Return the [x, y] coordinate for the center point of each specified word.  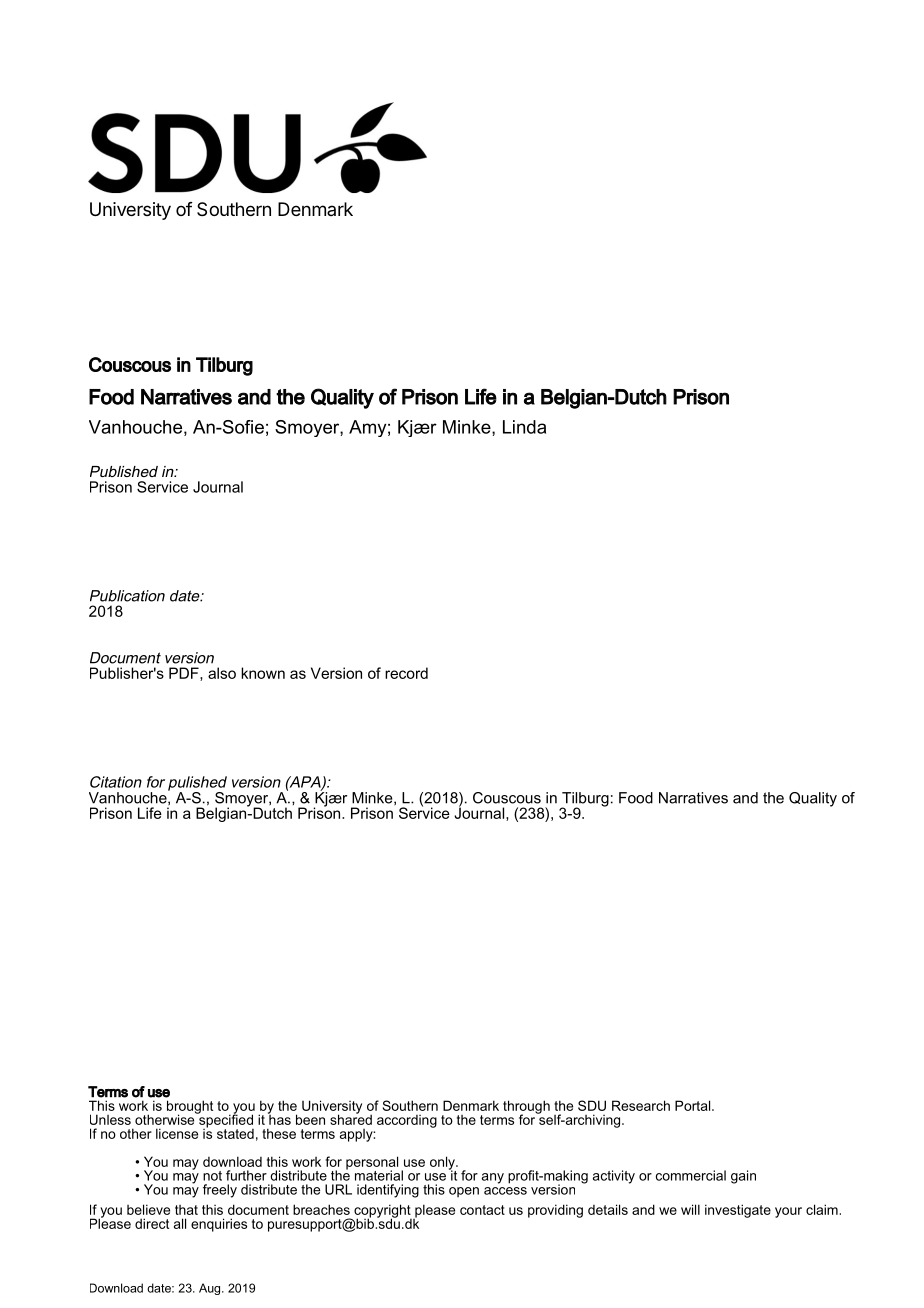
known [263, 673]
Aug [211, 1289]
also [222, 673]
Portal [694, 1105]
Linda [524, 427]
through [526, 1108]
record [406, 673]
